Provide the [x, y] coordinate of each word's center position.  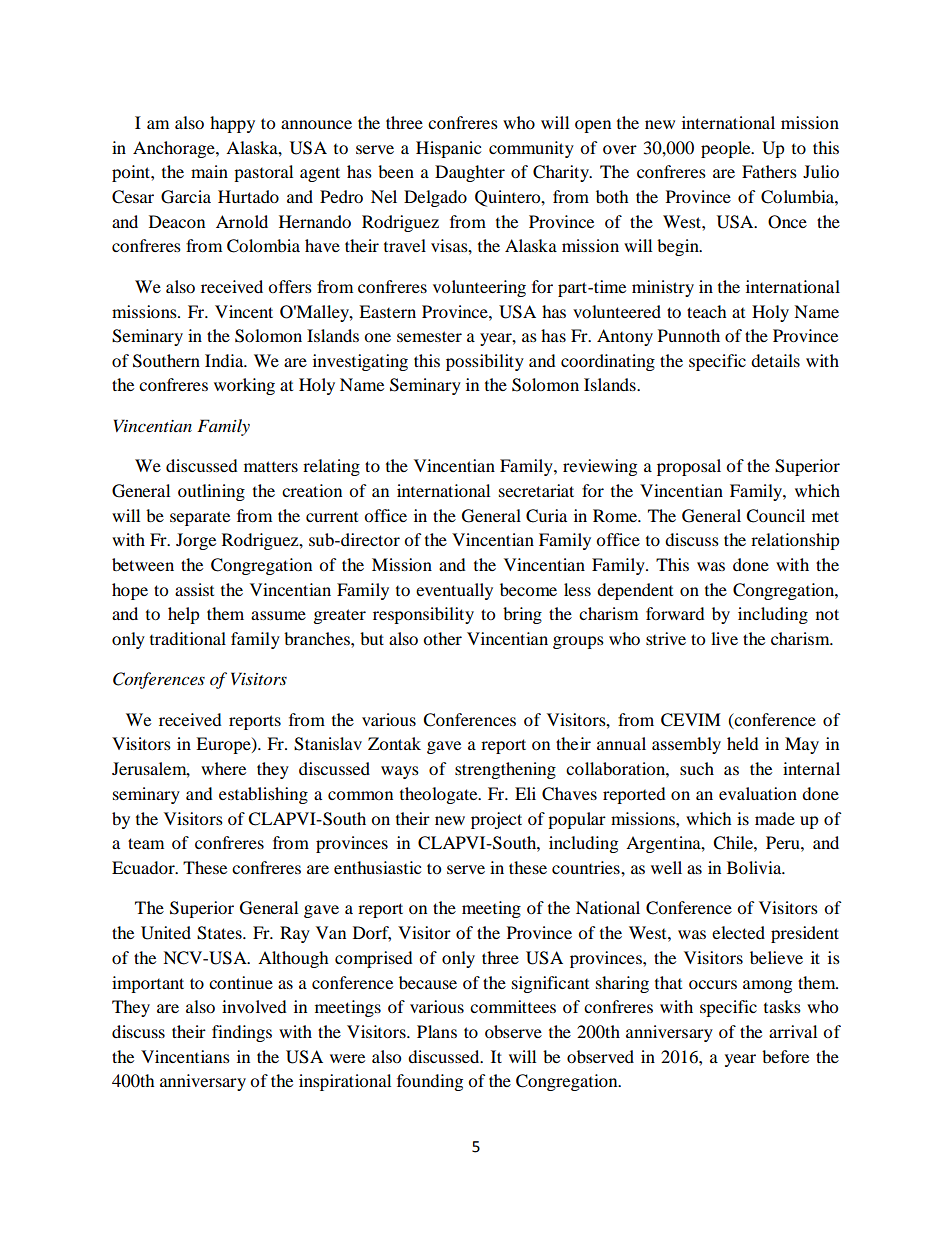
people [727, 149]
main [209, 171]
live [724, 638]
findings [242, 1033]
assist [194, 589]
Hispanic [448, 149]
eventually [454, 591]
